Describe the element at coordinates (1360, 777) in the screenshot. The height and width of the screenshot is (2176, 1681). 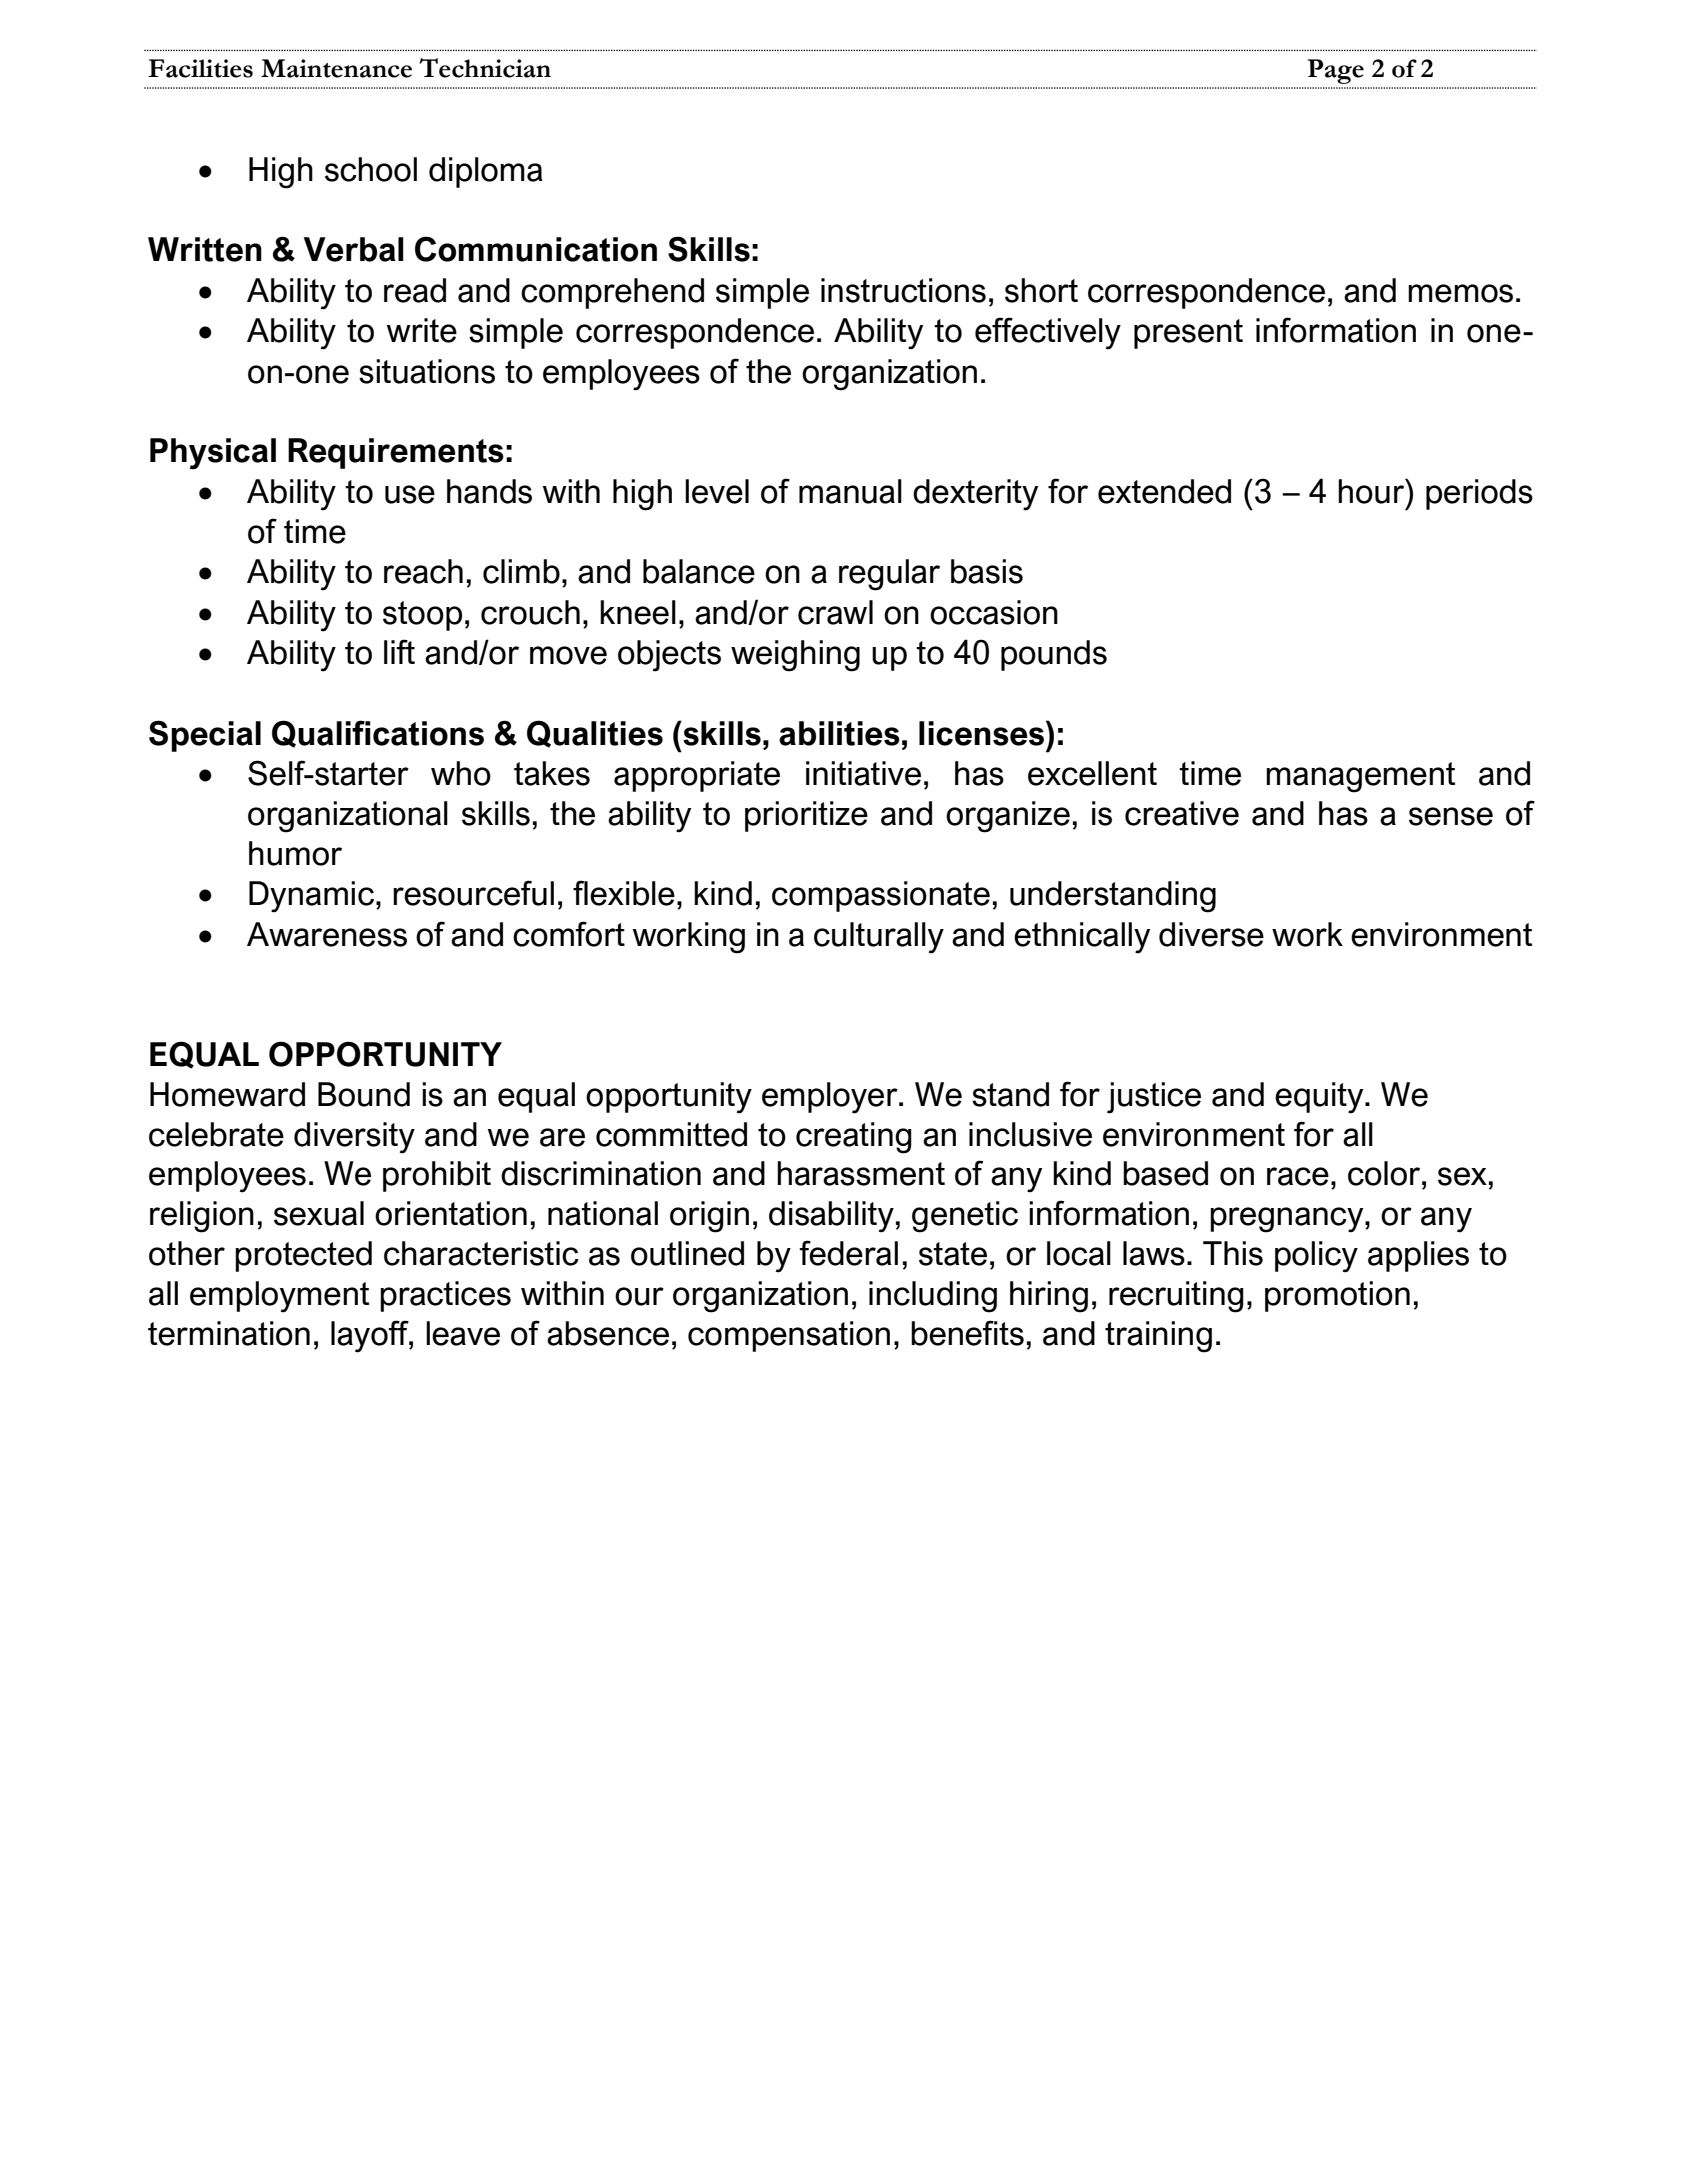
I see `management` at that location.
